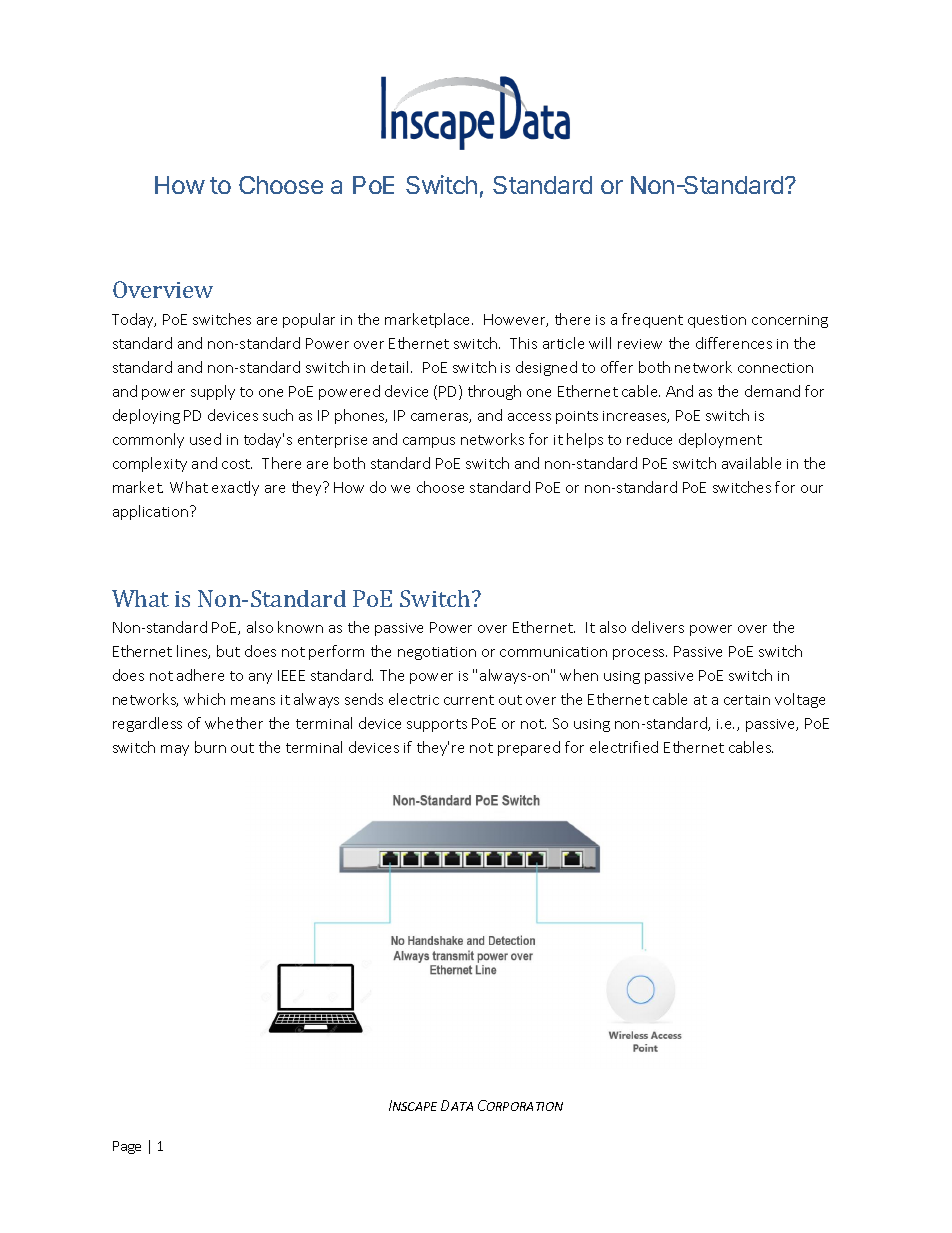 The width and height of the screenshot is (952, 1233). I want to click on Page, so click(127, 1147).
